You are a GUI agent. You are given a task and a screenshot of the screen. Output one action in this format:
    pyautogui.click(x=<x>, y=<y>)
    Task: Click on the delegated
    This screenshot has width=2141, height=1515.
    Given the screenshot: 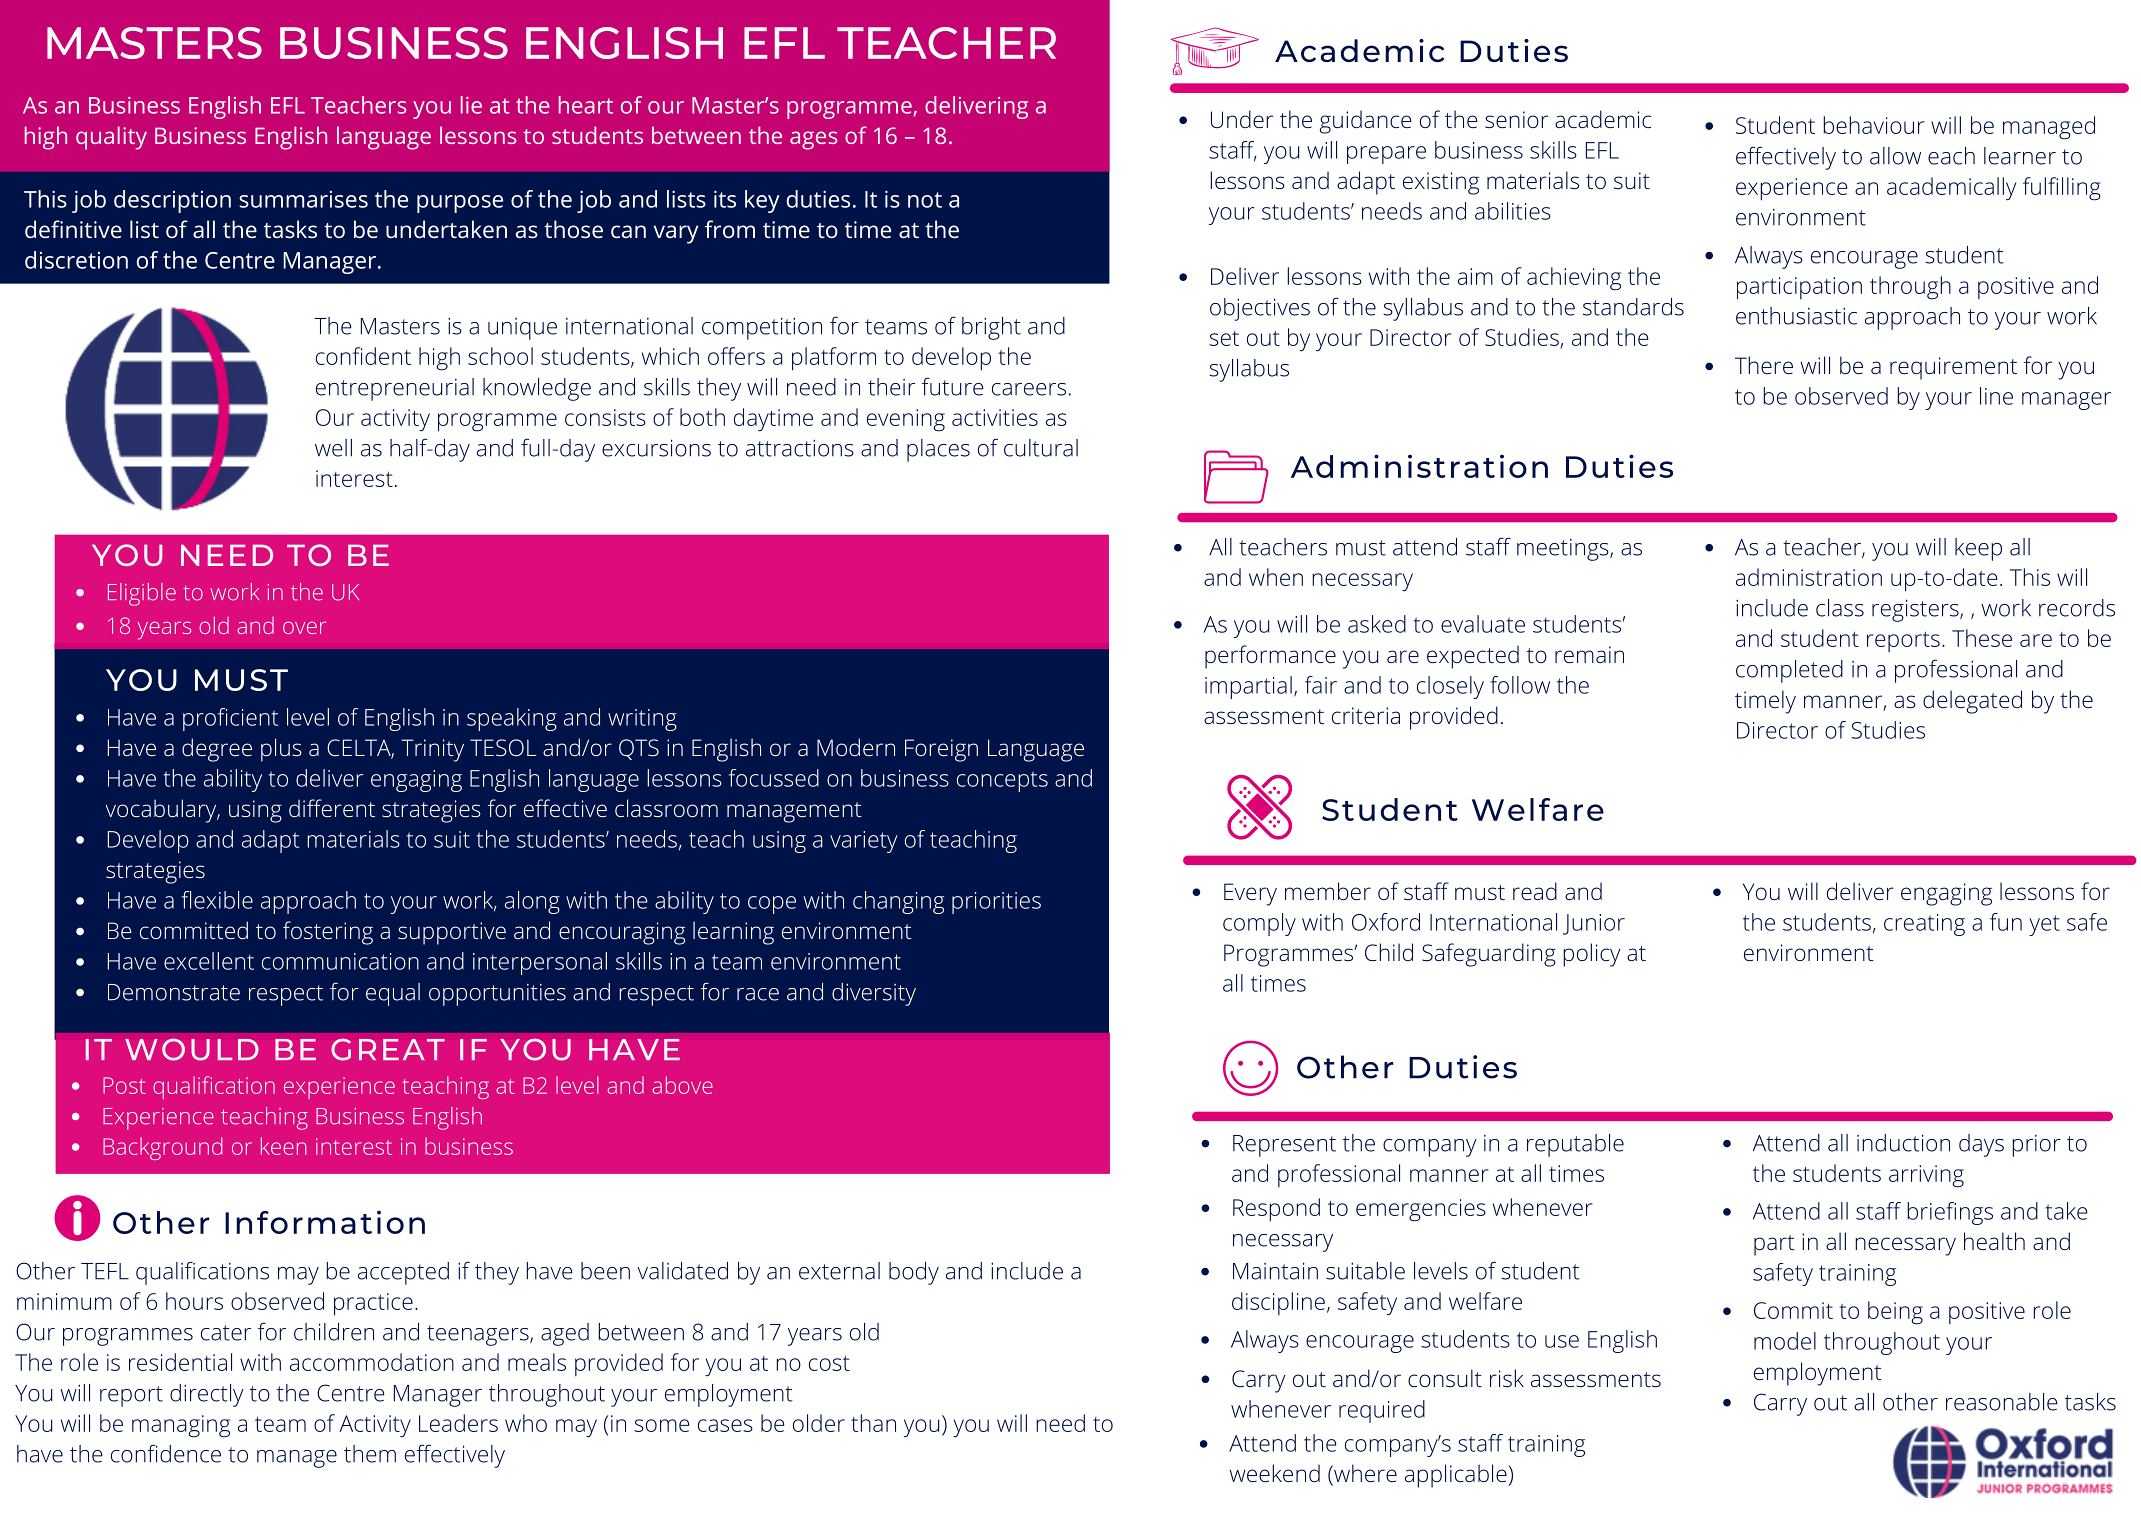 What is the action you would take?
    pyautogui.click(x=1972, y=702)
